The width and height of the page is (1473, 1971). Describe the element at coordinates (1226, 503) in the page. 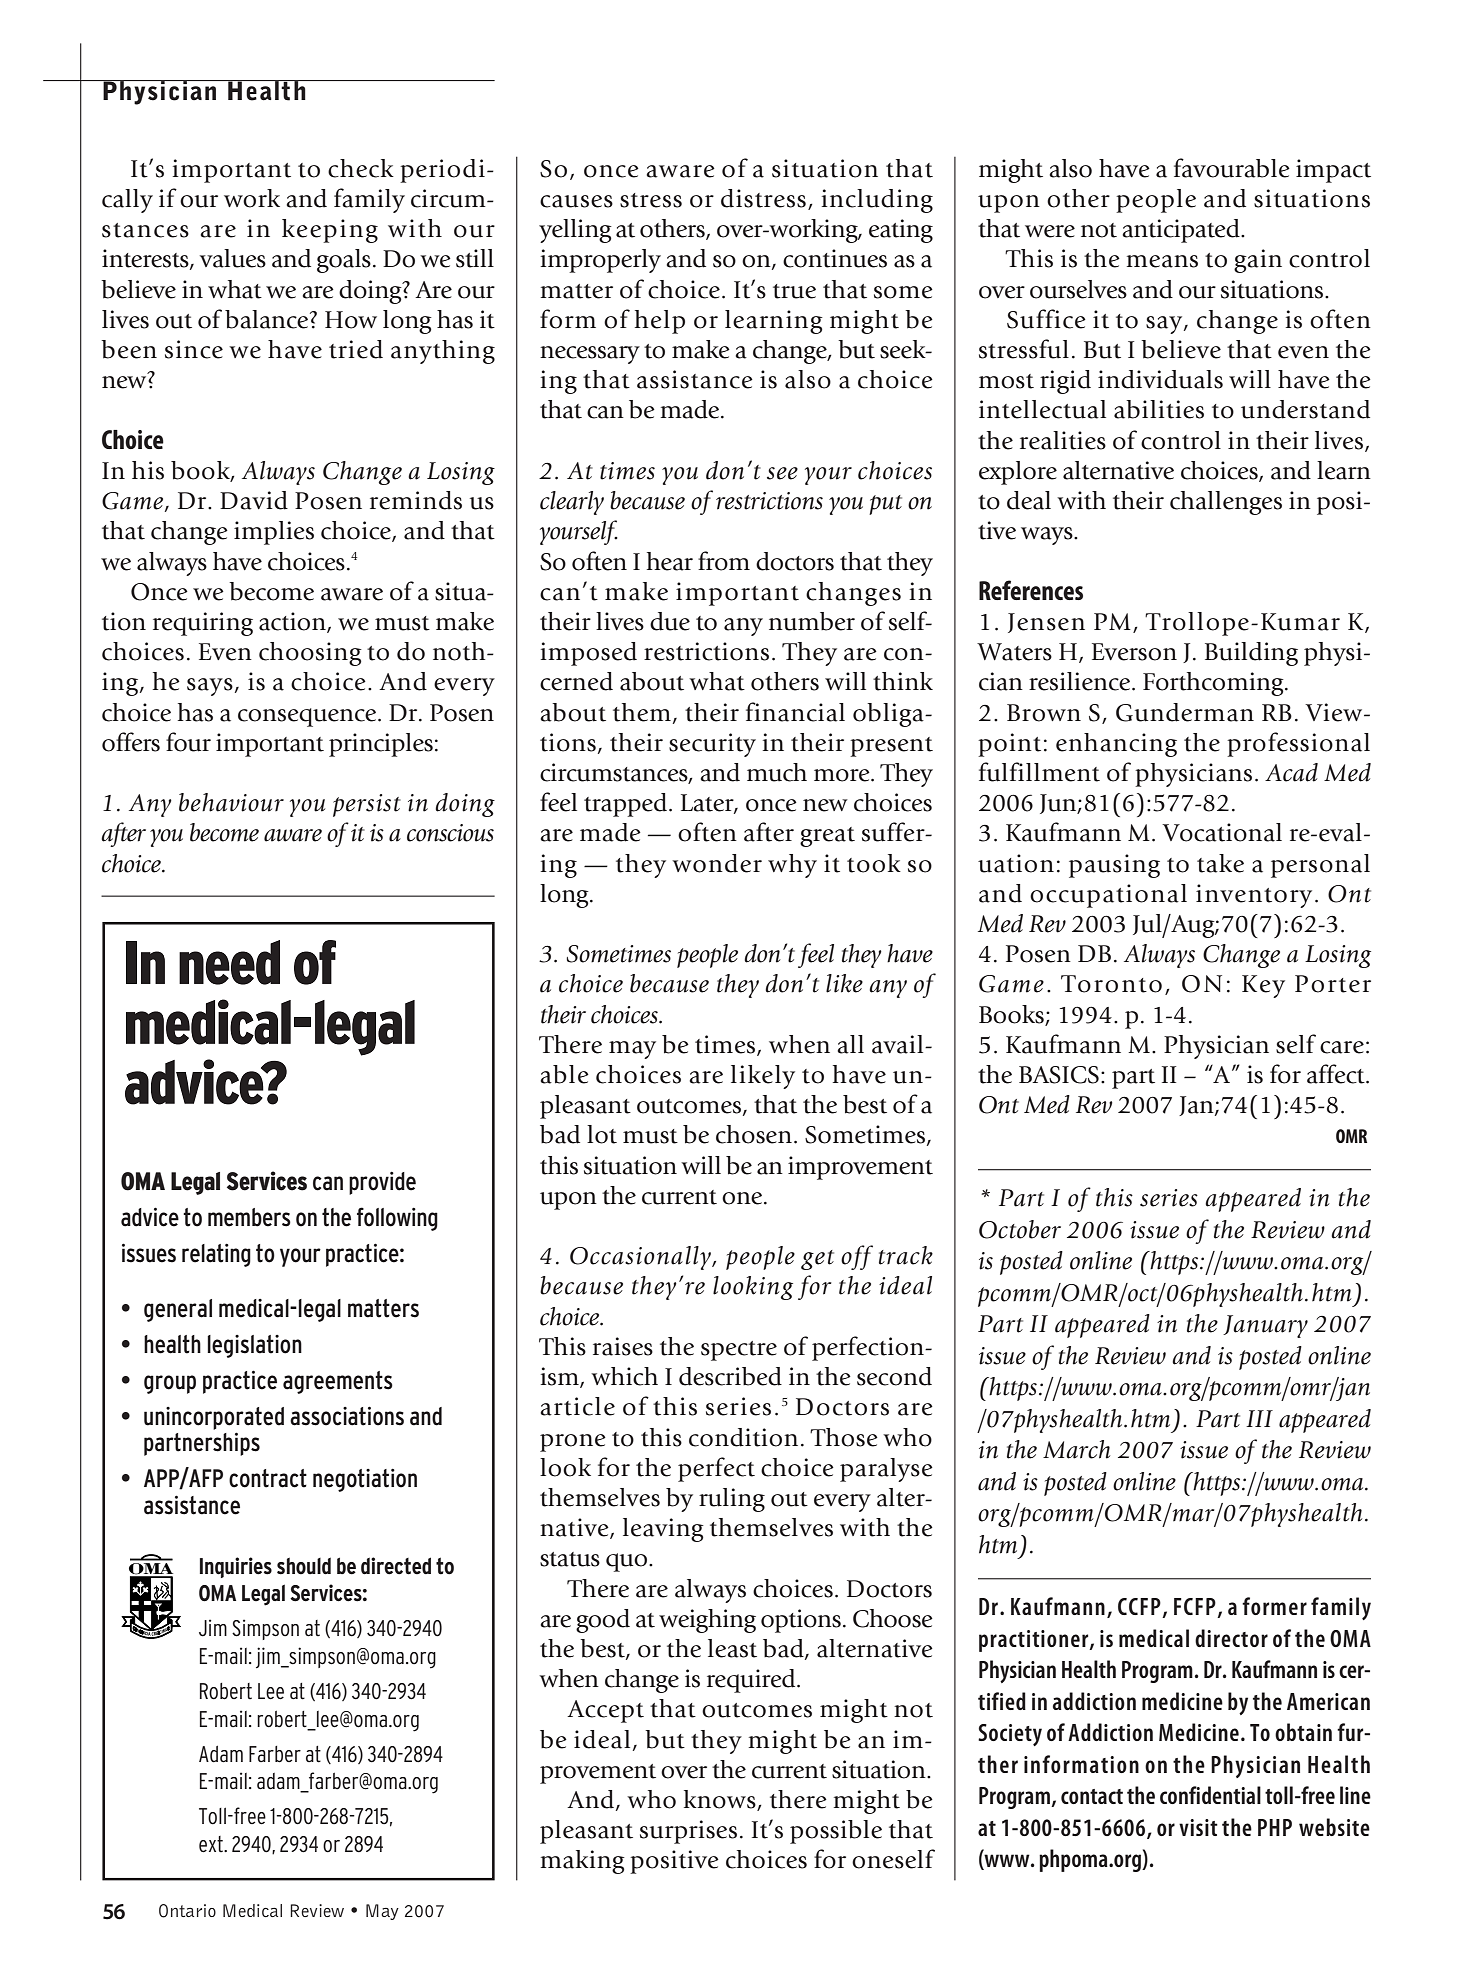

I see `challenges` at that location.
